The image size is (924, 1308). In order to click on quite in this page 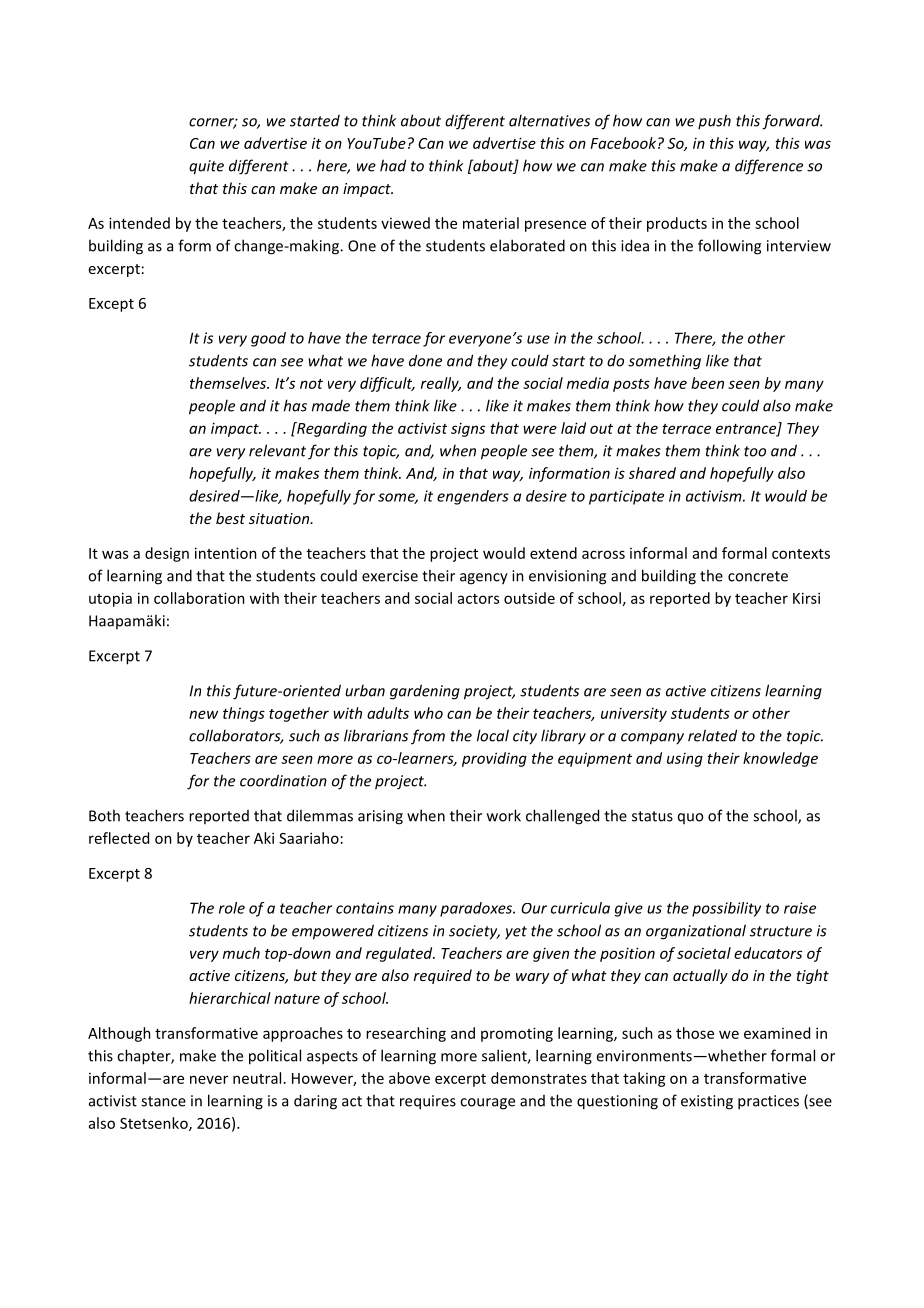, I will do `click(206, 167)`.
